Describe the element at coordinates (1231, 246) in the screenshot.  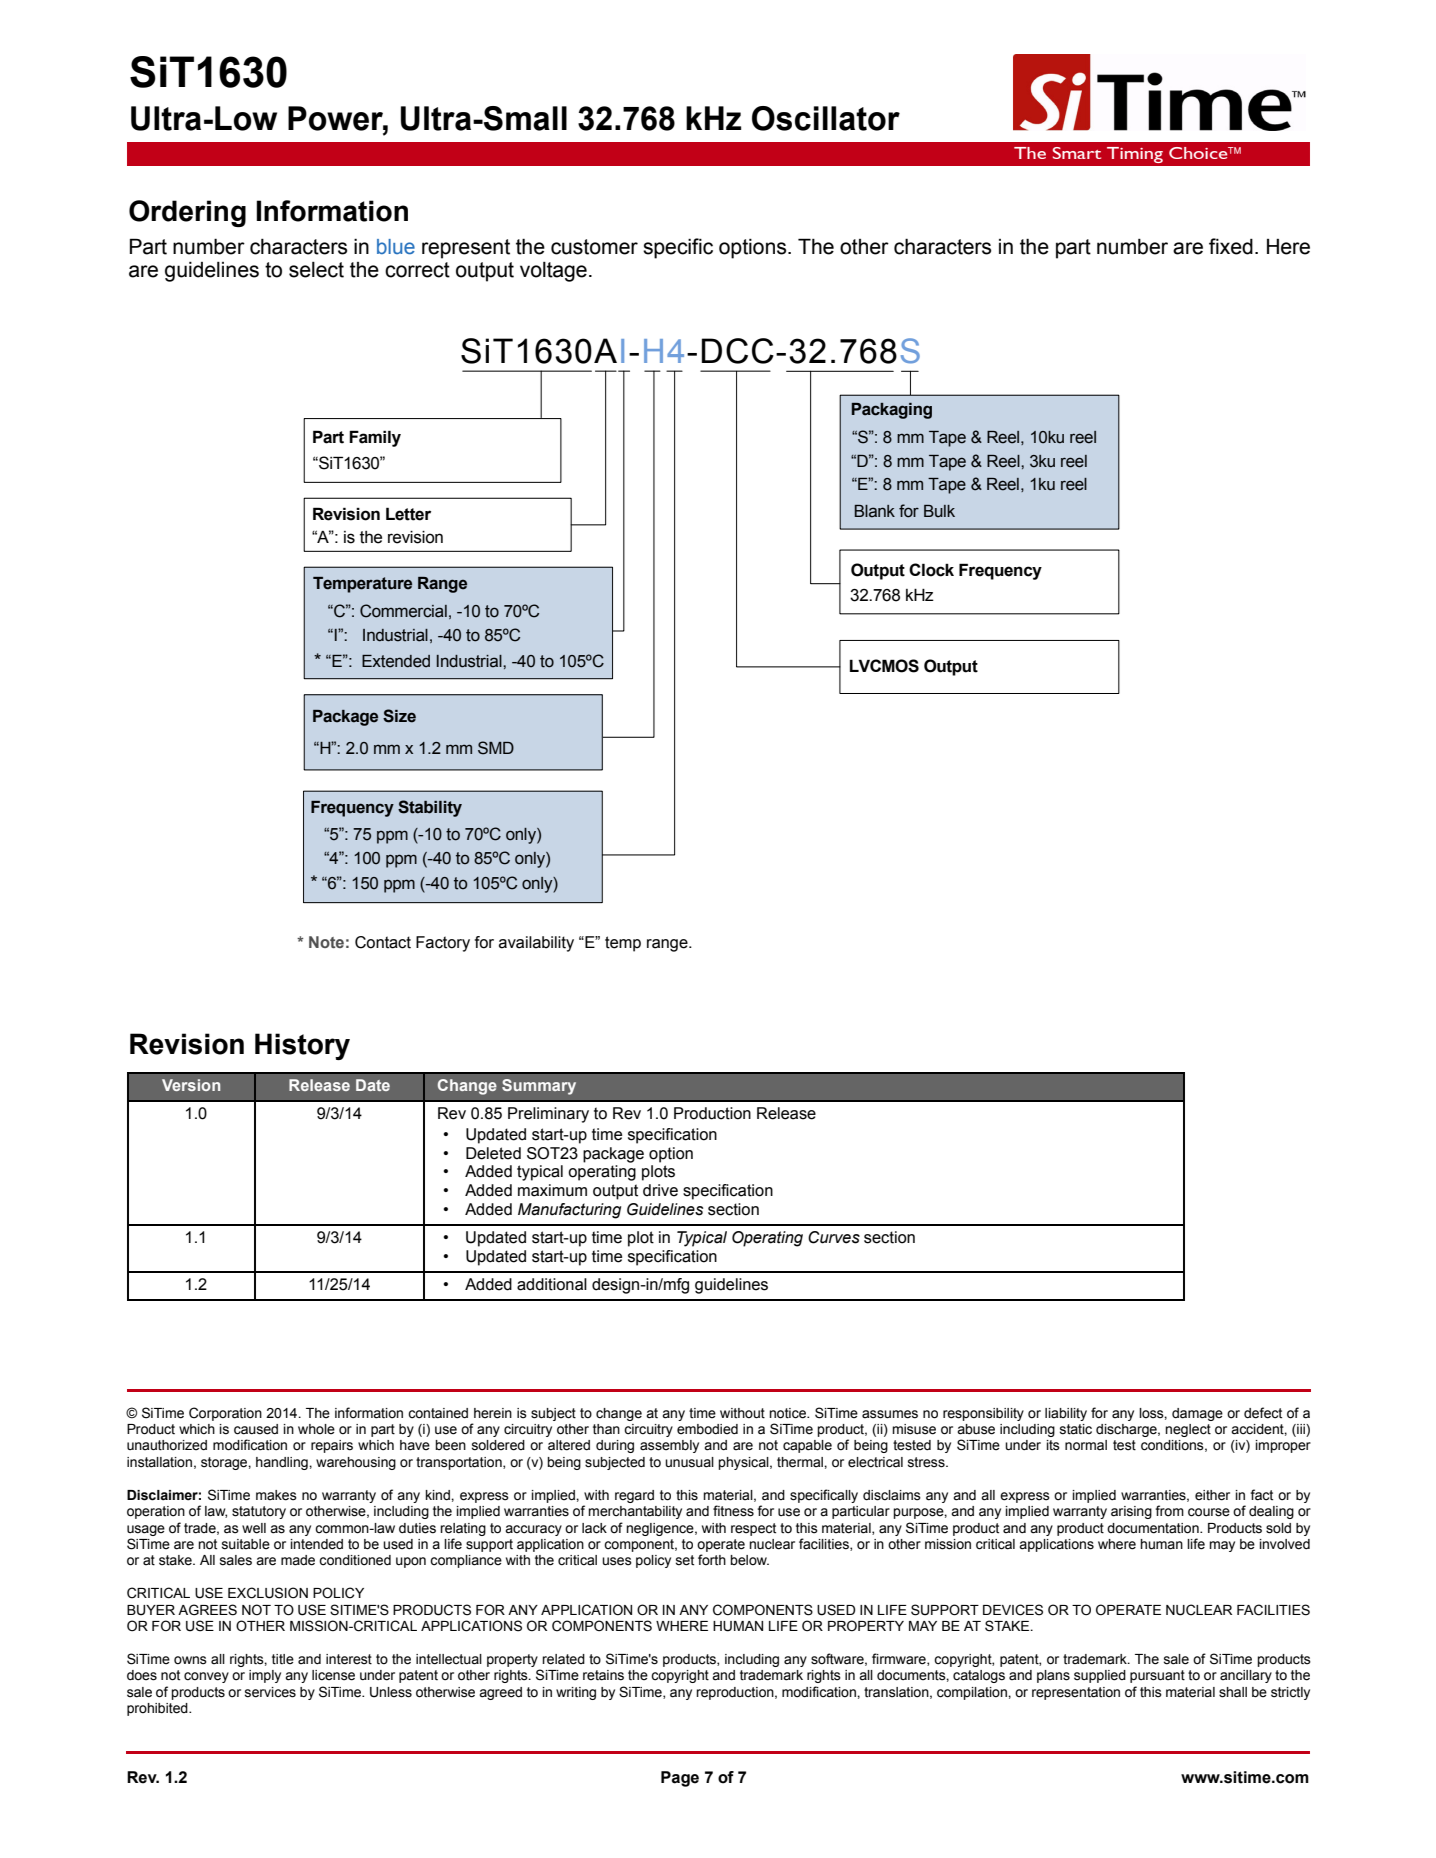
I see `fixed` at that location.
